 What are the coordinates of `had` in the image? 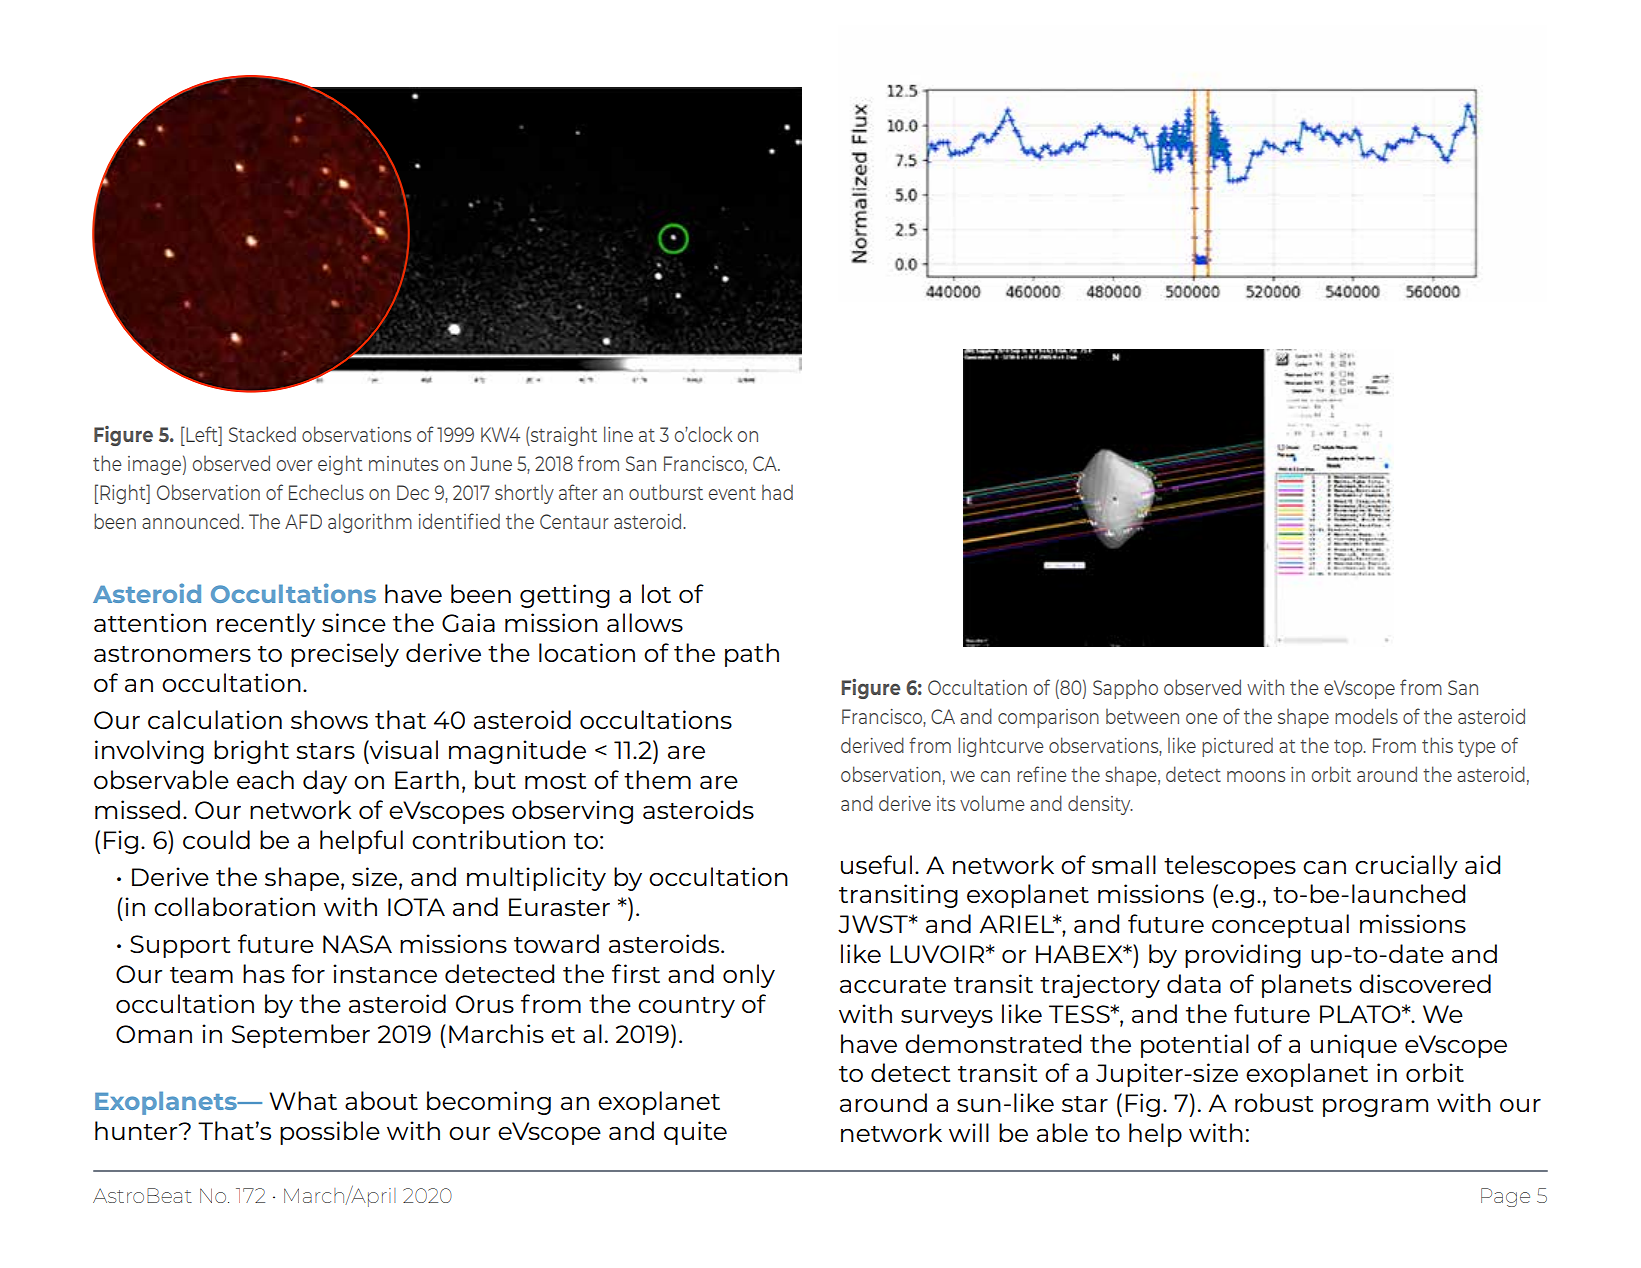 It's located at (777, 492).
